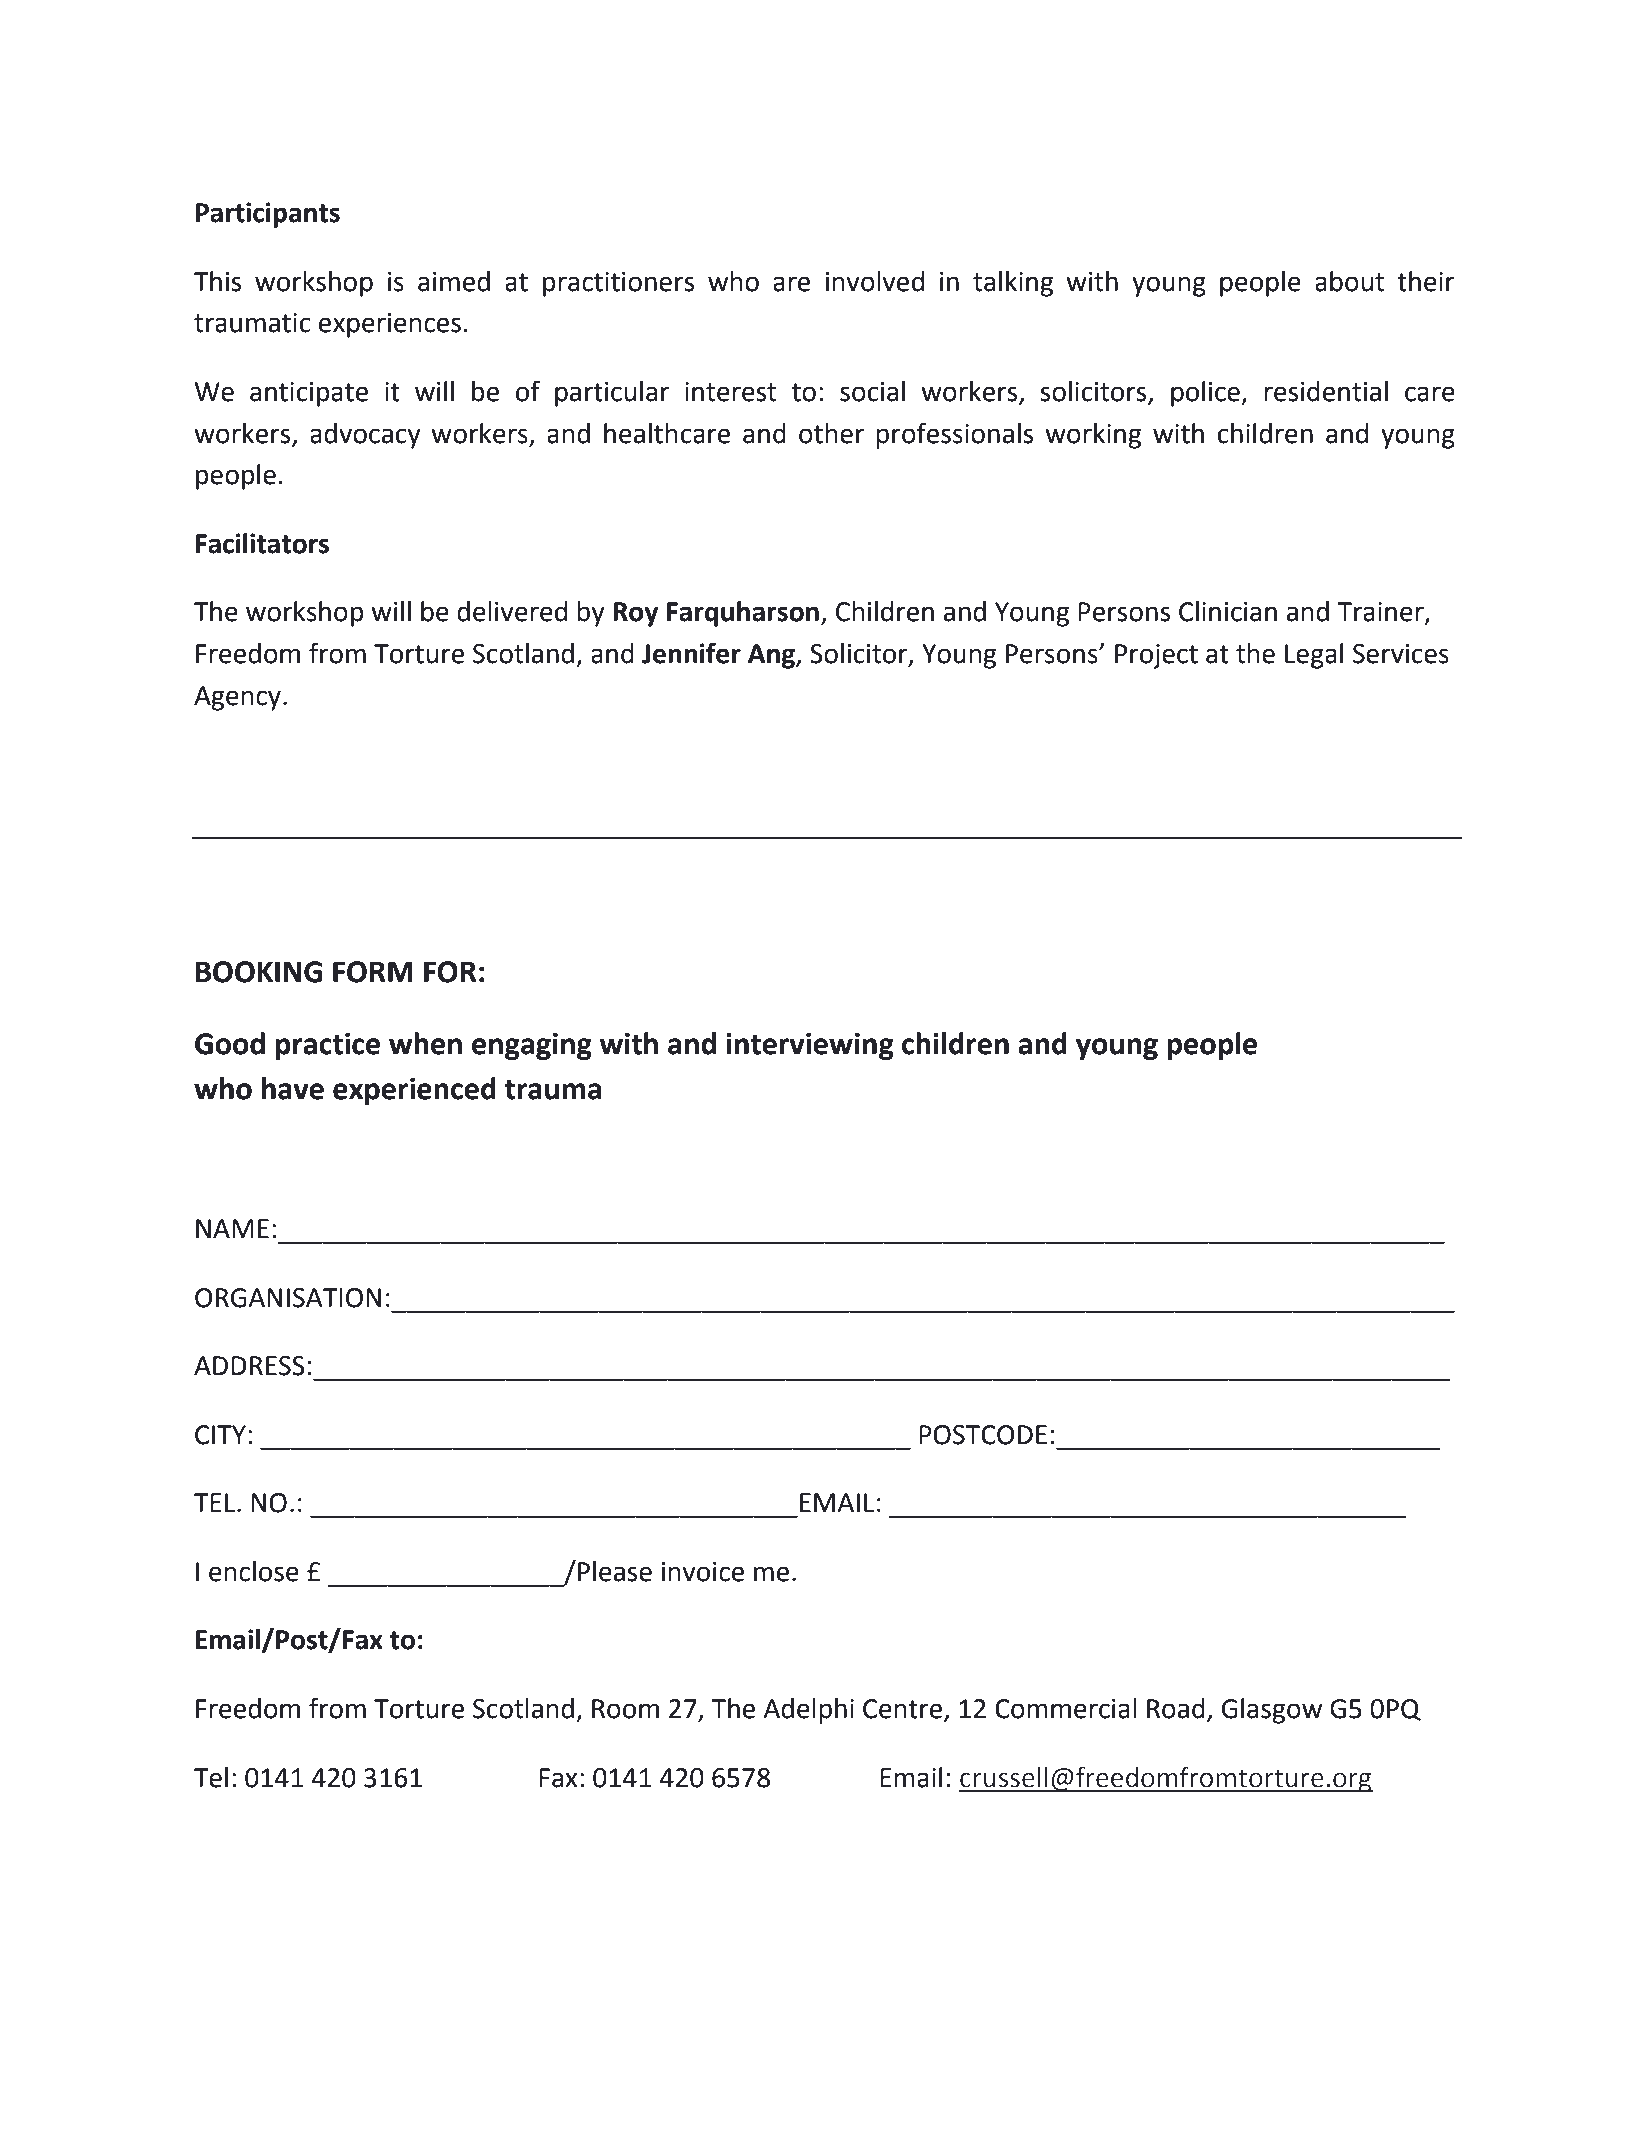  What do you see at coordinates (454, 281) in the screenshot?
I see `aimed` at bounding box center [454, 281].
